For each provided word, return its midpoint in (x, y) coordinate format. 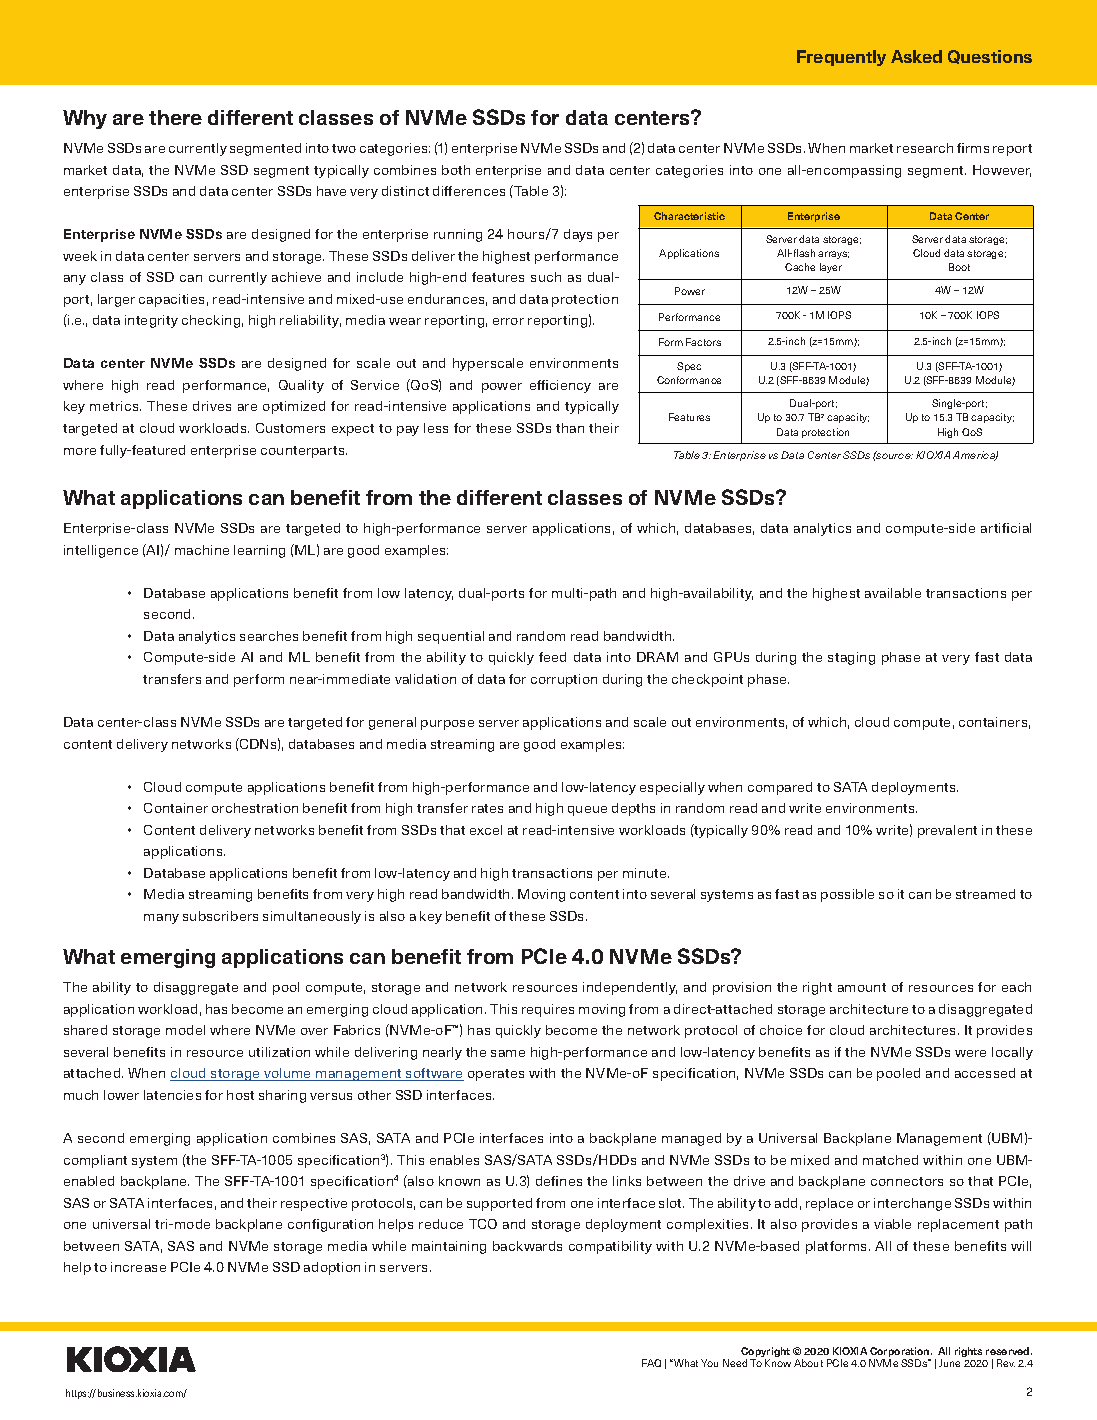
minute (646, 873)
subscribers (220, 916)
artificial (1006, 528)
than (570, 428)
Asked (916, 56)
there (175, 117)
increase (138, 1267)
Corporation (901, 1352)
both (456, 170)
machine (202, 550)
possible (847, 895)
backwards (527, 1246)
